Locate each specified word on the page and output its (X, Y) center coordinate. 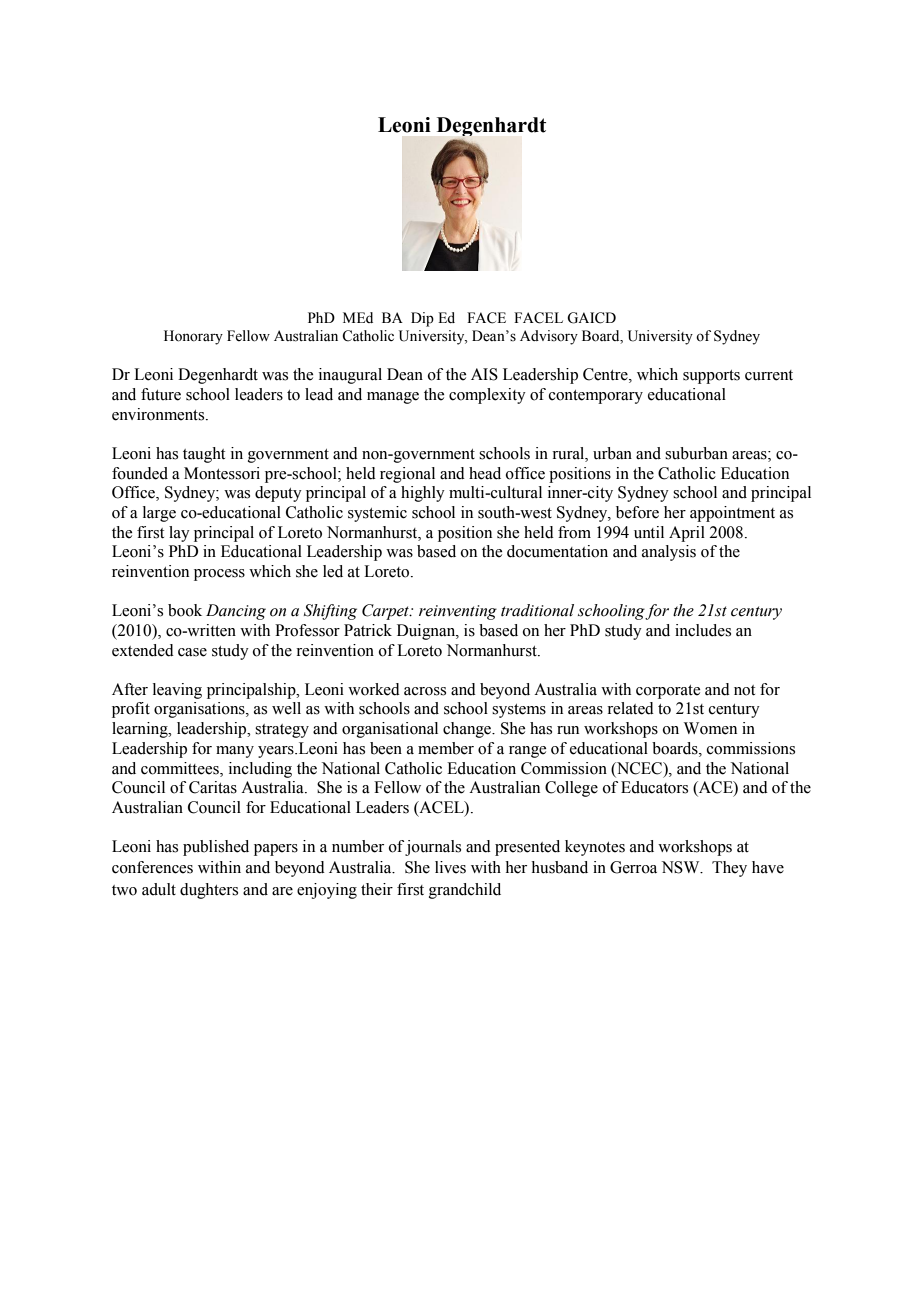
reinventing (458, 612)
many (235, 752)
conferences (152, 867)
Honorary (193, 337)
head (485, 473)
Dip (422, 319)
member (446, 748)
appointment (732, 514)
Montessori (222, 473)
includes (703, 630)
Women (710, 728)
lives (450, 867)
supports (711, 377)
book (185, 610)
